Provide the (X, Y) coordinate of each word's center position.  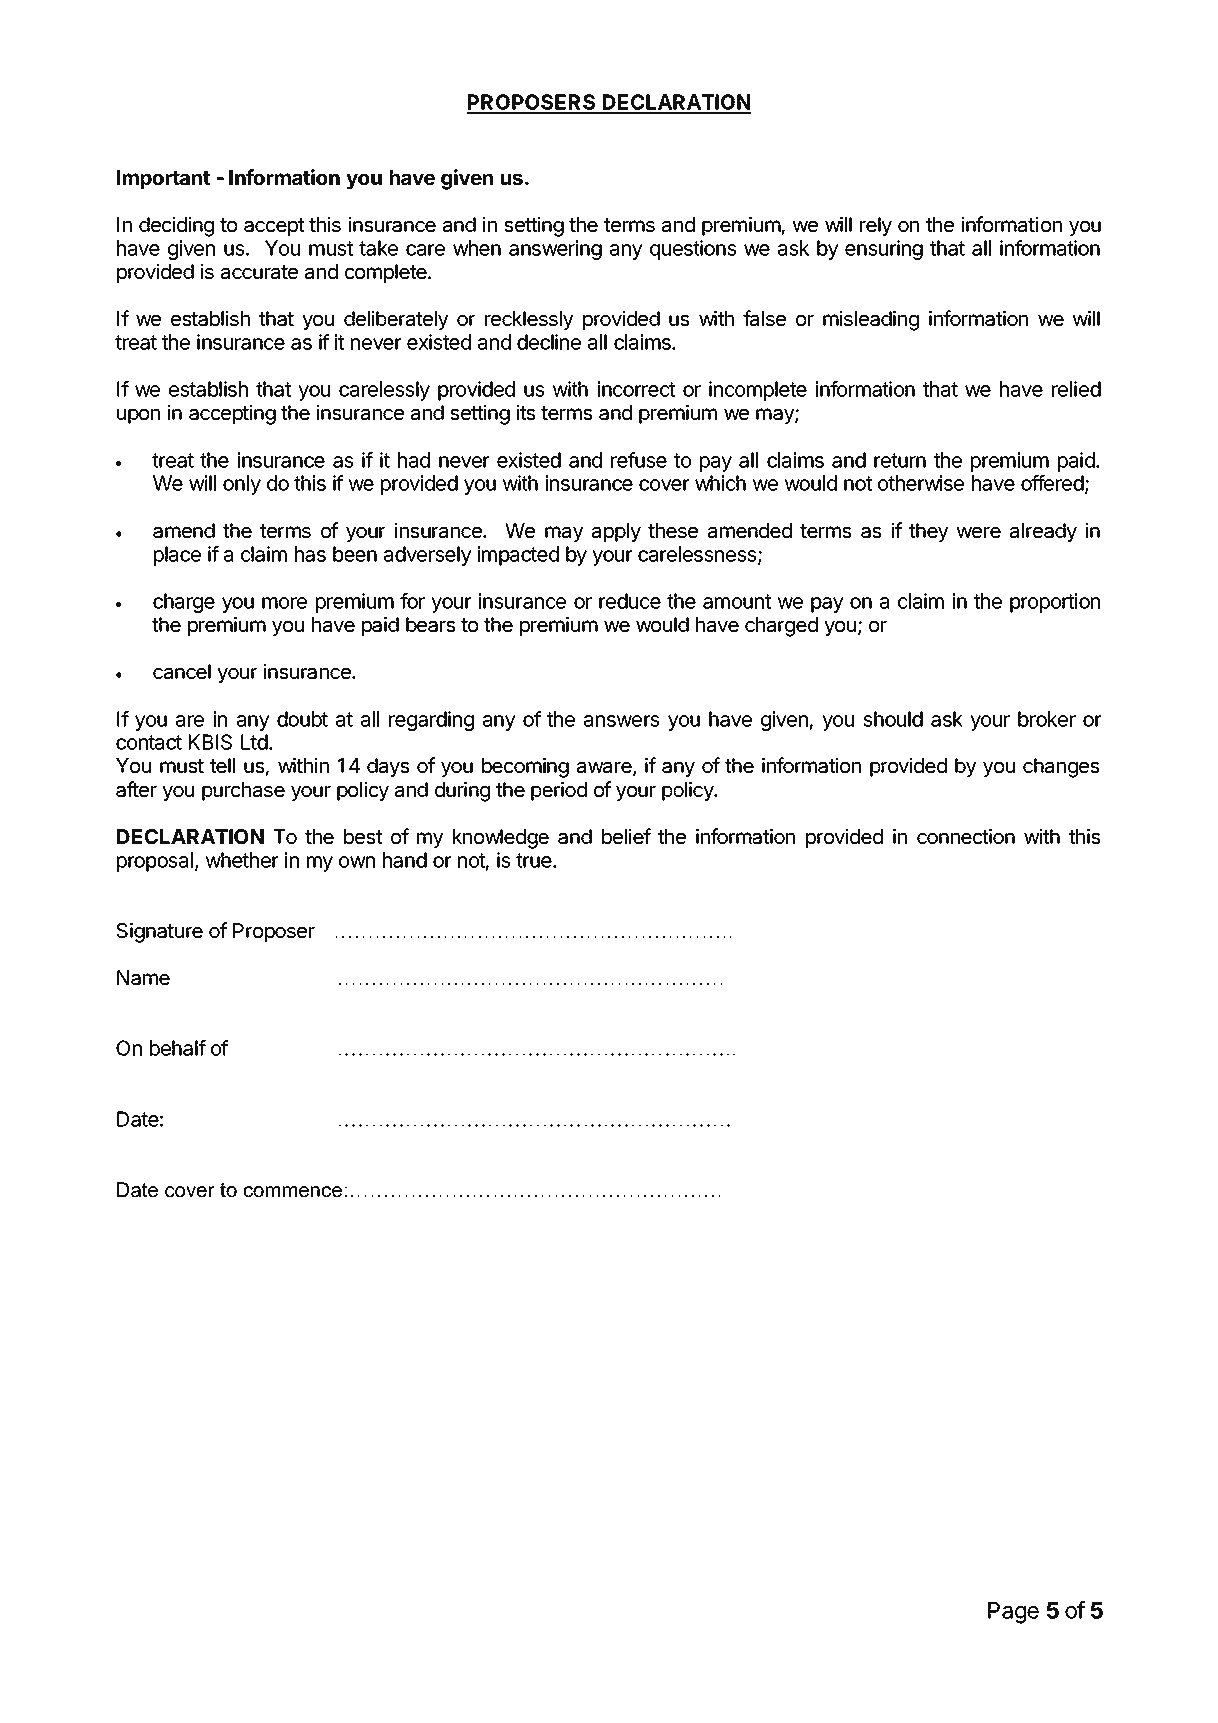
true (535, 860)
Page (1013, 1613)
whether (242, 860)
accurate (259, 272)
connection (966, 836)
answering (555, 250)
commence (293, 1191)
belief (626, 836)
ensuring (884, 250)
